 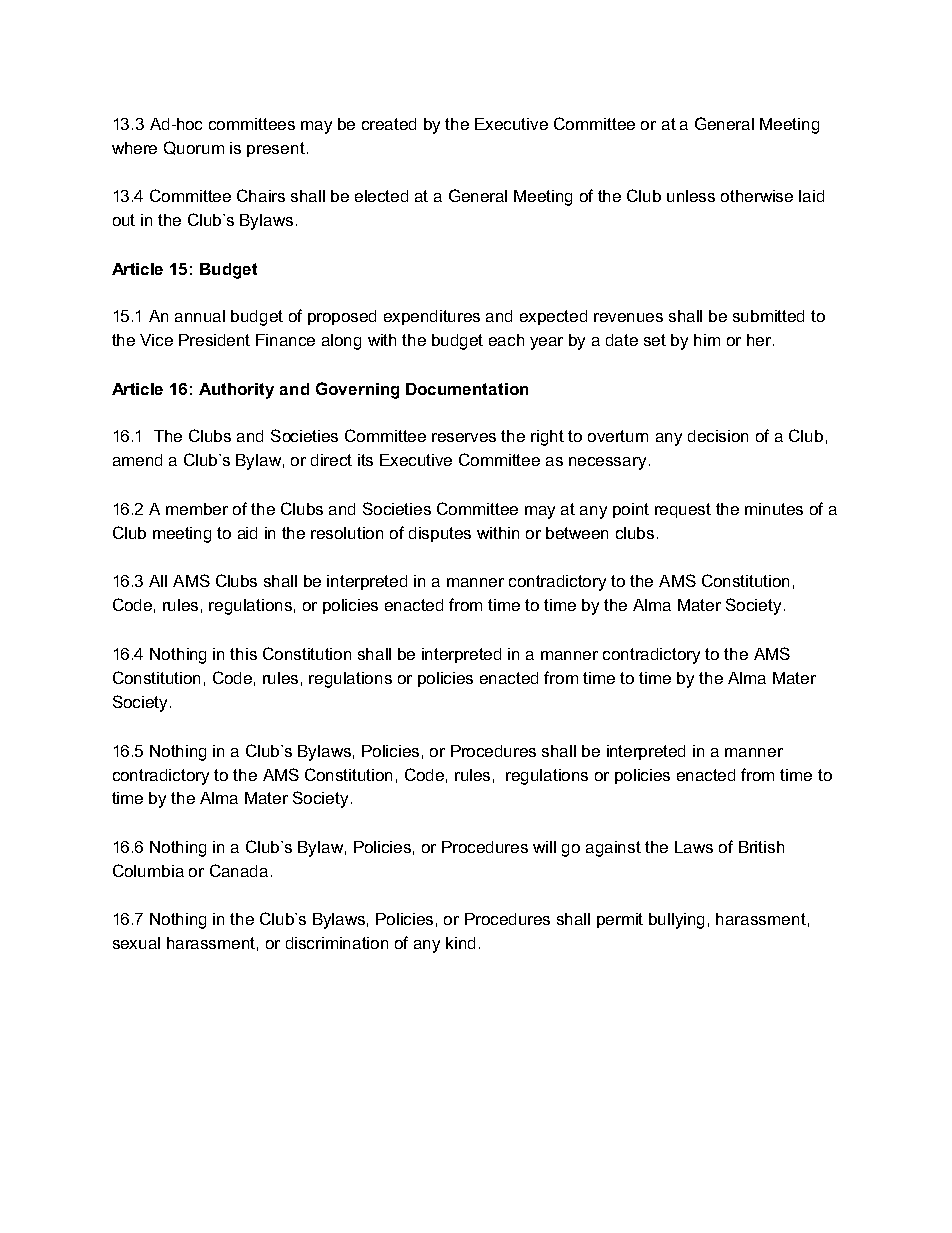 I want to click on Quorum, so click(x=194, y=148).
